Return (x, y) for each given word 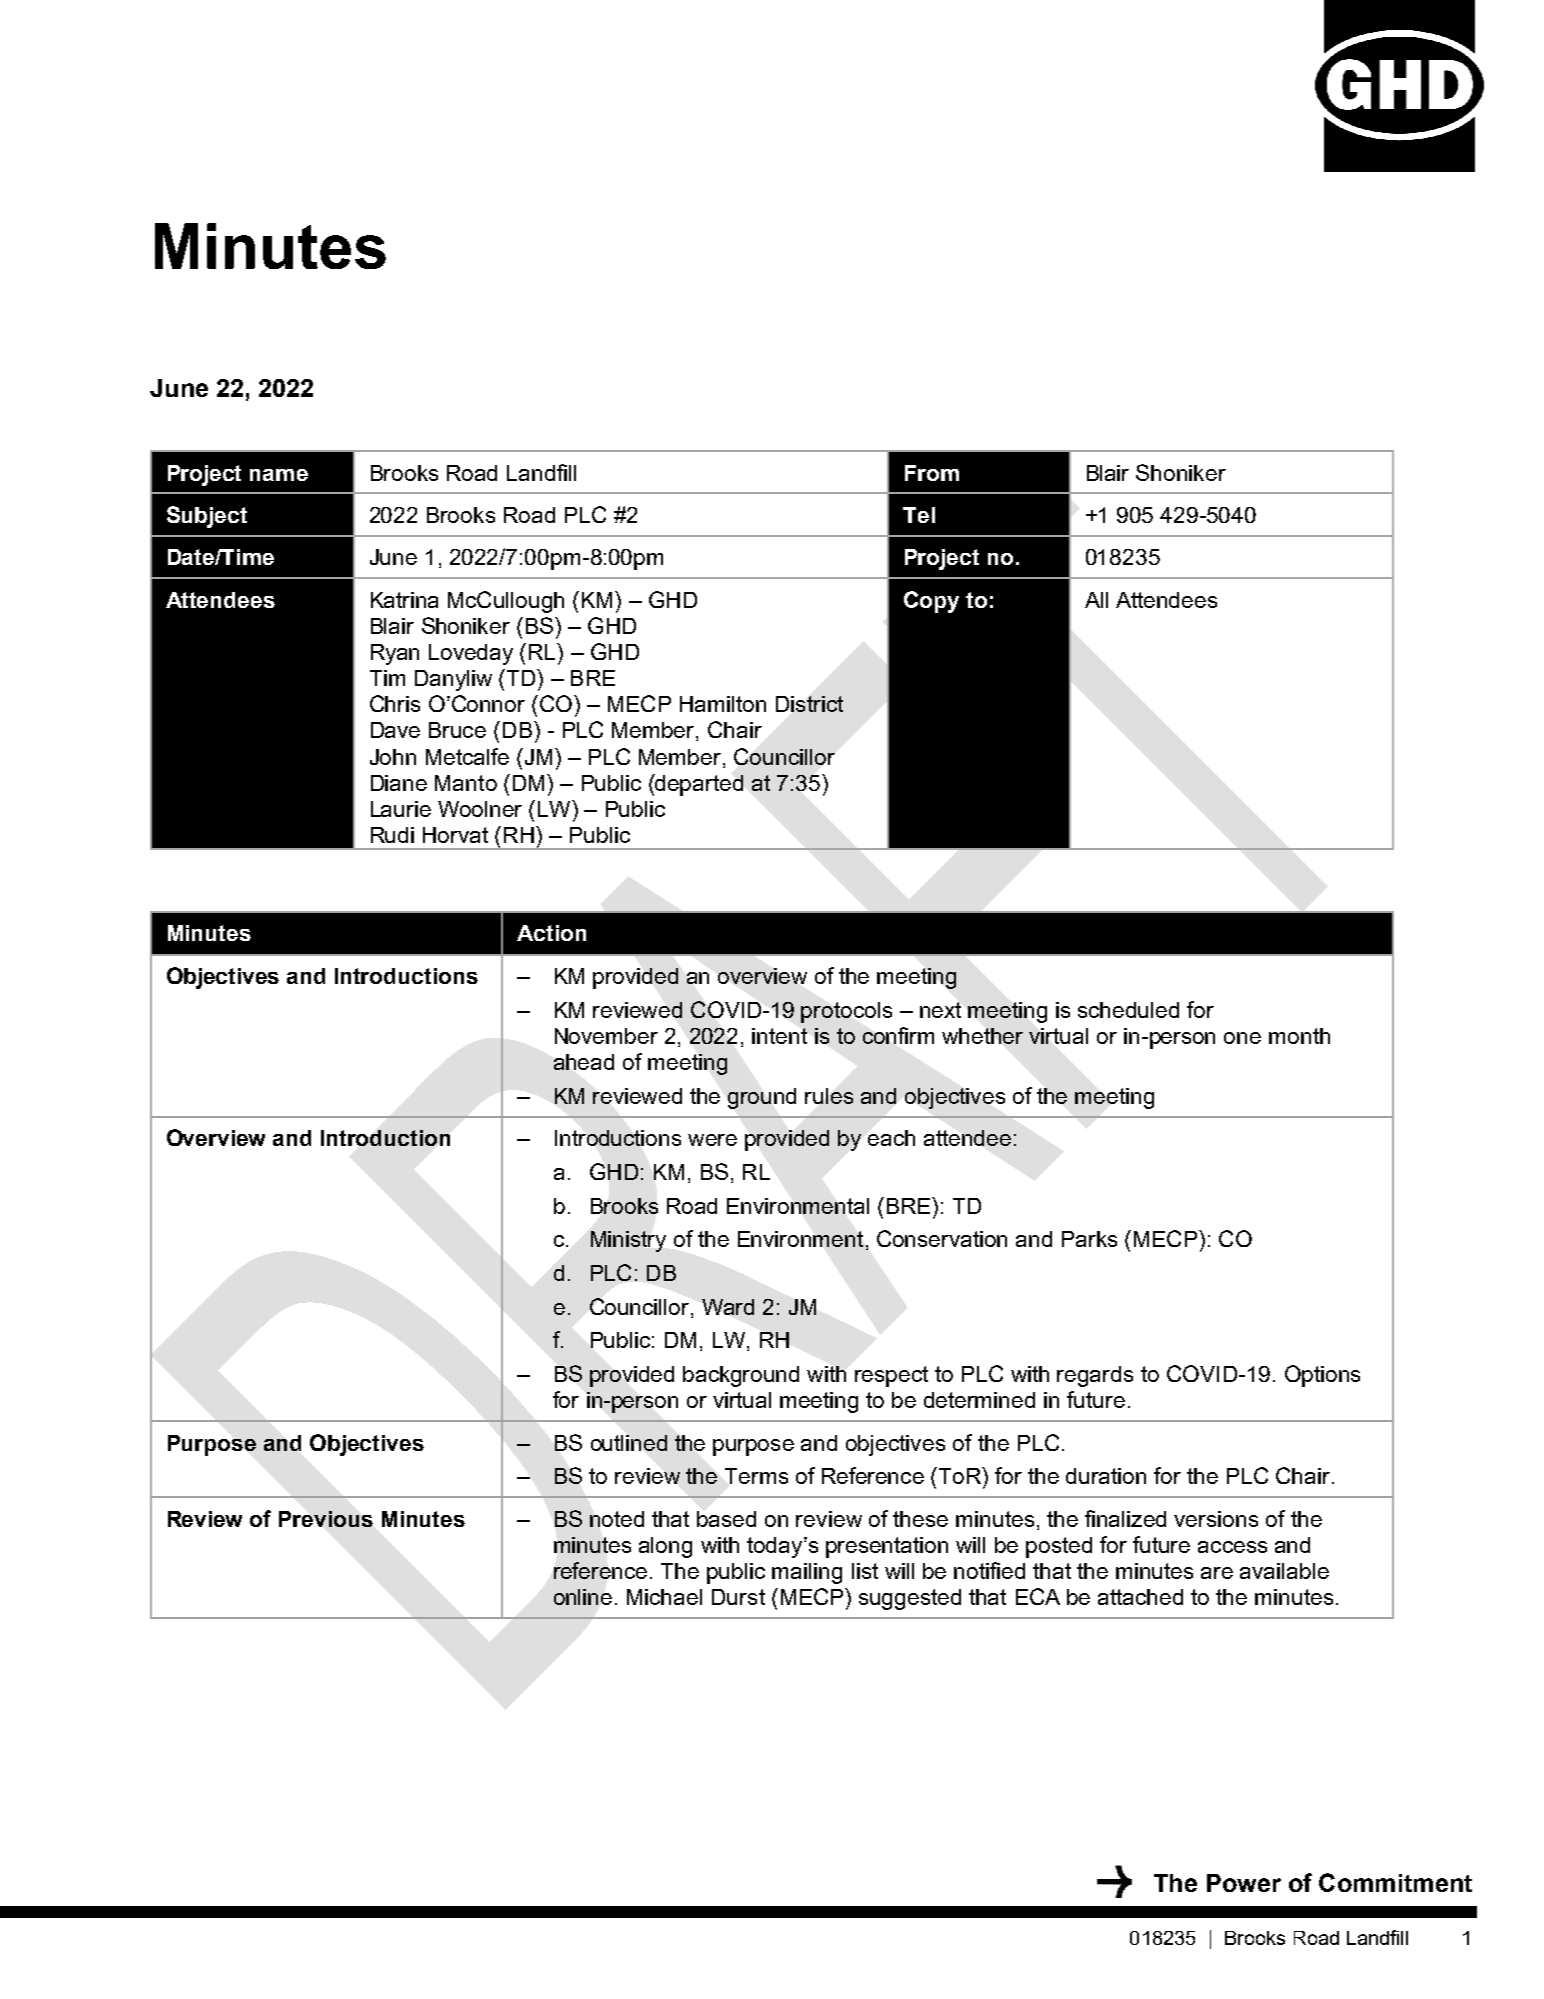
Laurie (401, 809)
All (1096, 600)
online (583, 1597)
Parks (1089, 1239)
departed (698, 785)
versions (1216, 1519)
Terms (756, 1476)
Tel (919, 515)
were (712, 1140)
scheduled (1128, 1010)
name (279, 475)
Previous (326, 1519)
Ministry (628, 1241)
